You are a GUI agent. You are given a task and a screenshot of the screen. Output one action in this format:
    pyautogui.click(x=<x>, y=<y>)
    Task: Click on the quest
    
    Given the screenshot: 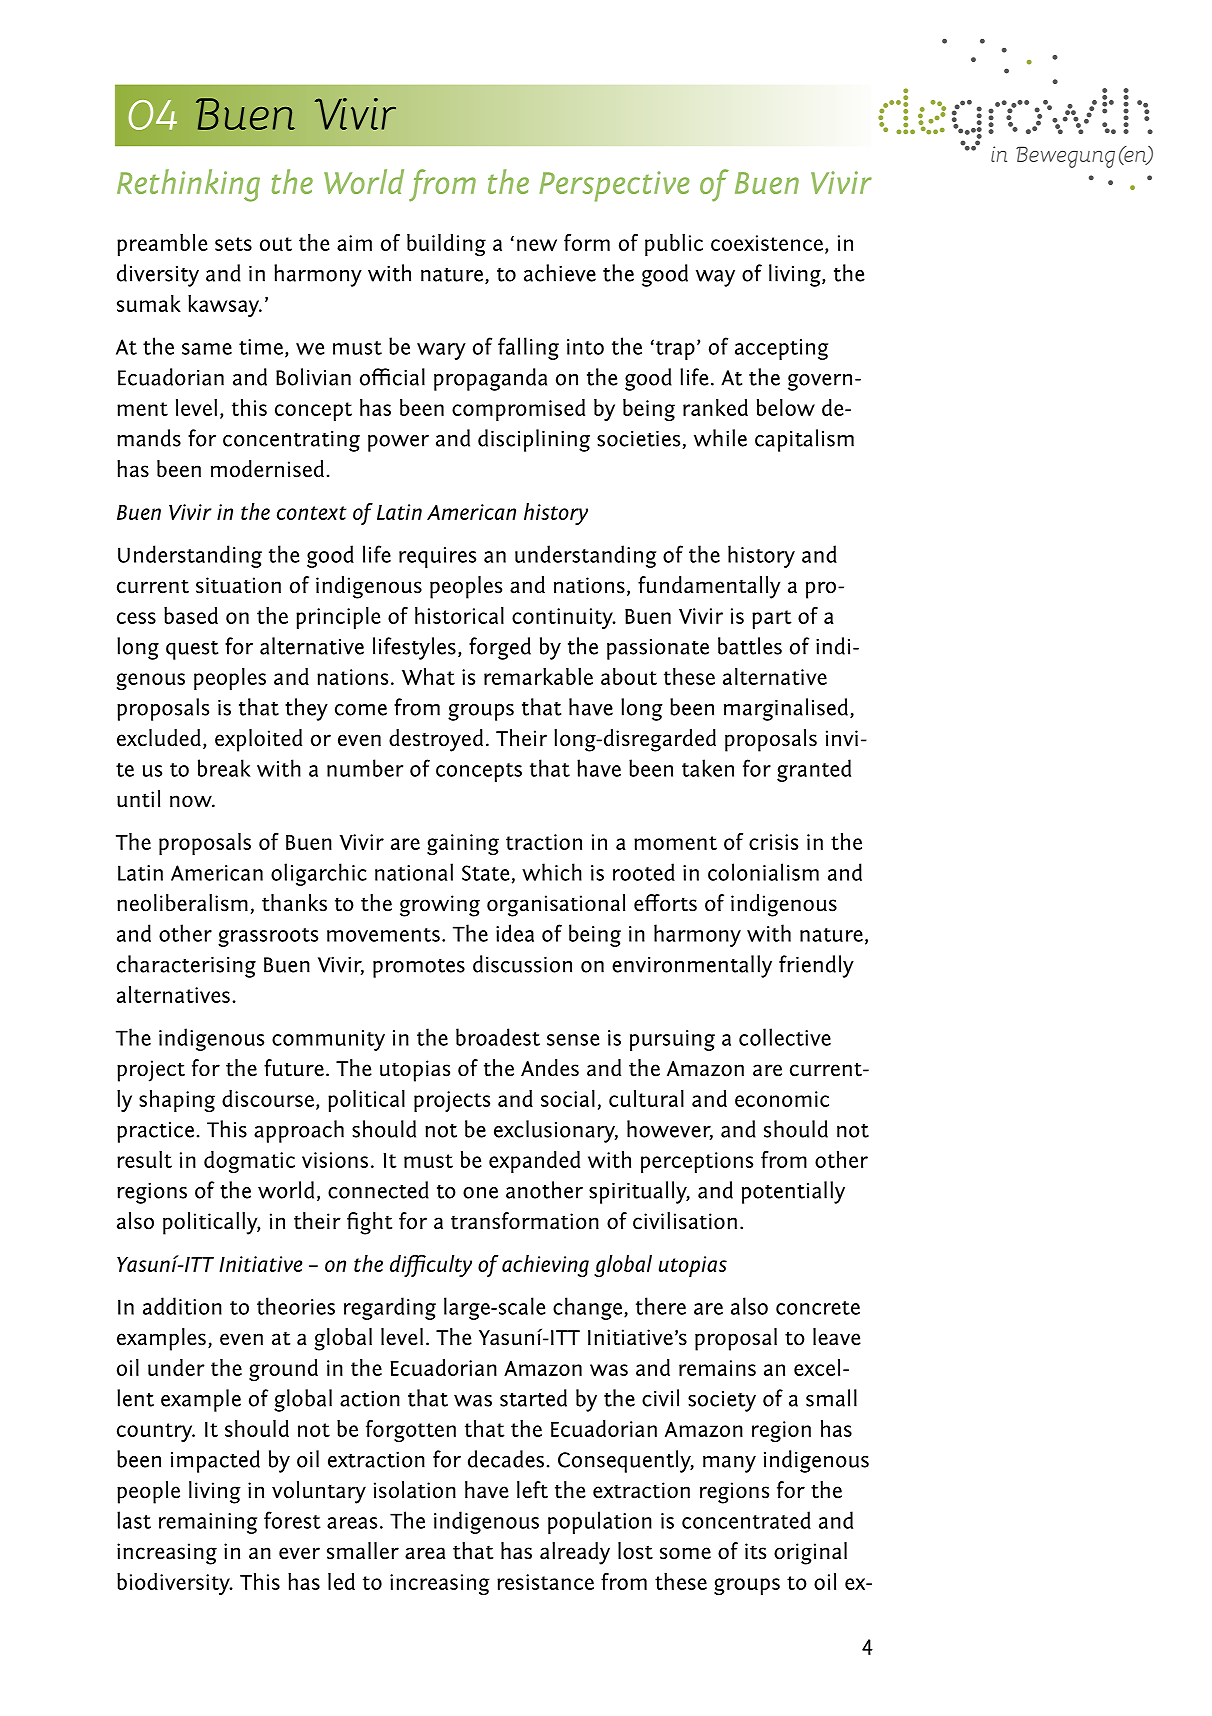 What is the action you would take?
    pyautogui.click(x=192, y=650)
